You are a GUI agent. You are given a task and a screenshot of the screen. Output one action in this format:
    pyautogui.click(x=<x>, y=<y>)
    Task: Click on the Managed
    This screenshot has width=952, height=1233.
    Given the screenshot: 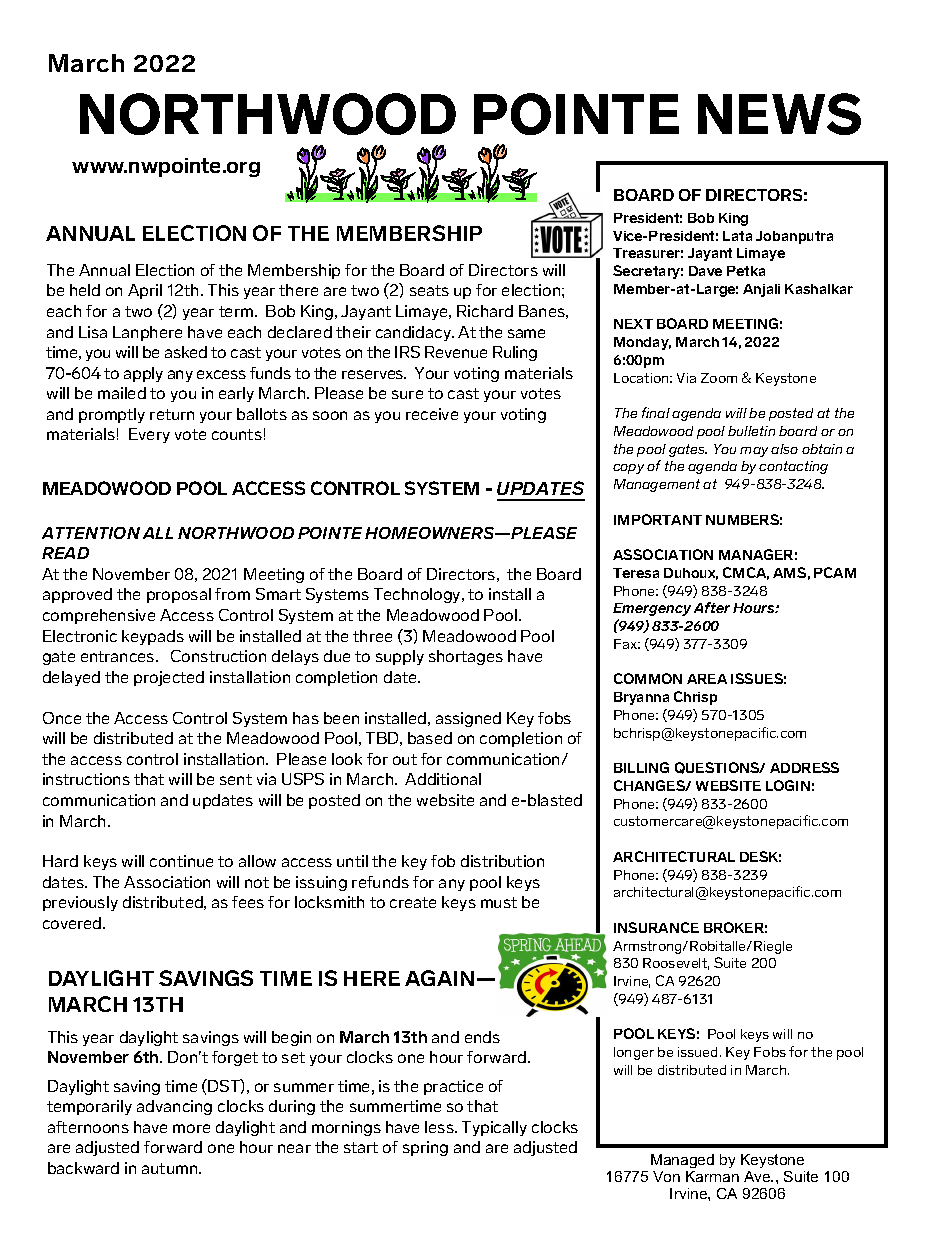 What is the action you would take?
    pyautogui.click(x=682, y=1161)
